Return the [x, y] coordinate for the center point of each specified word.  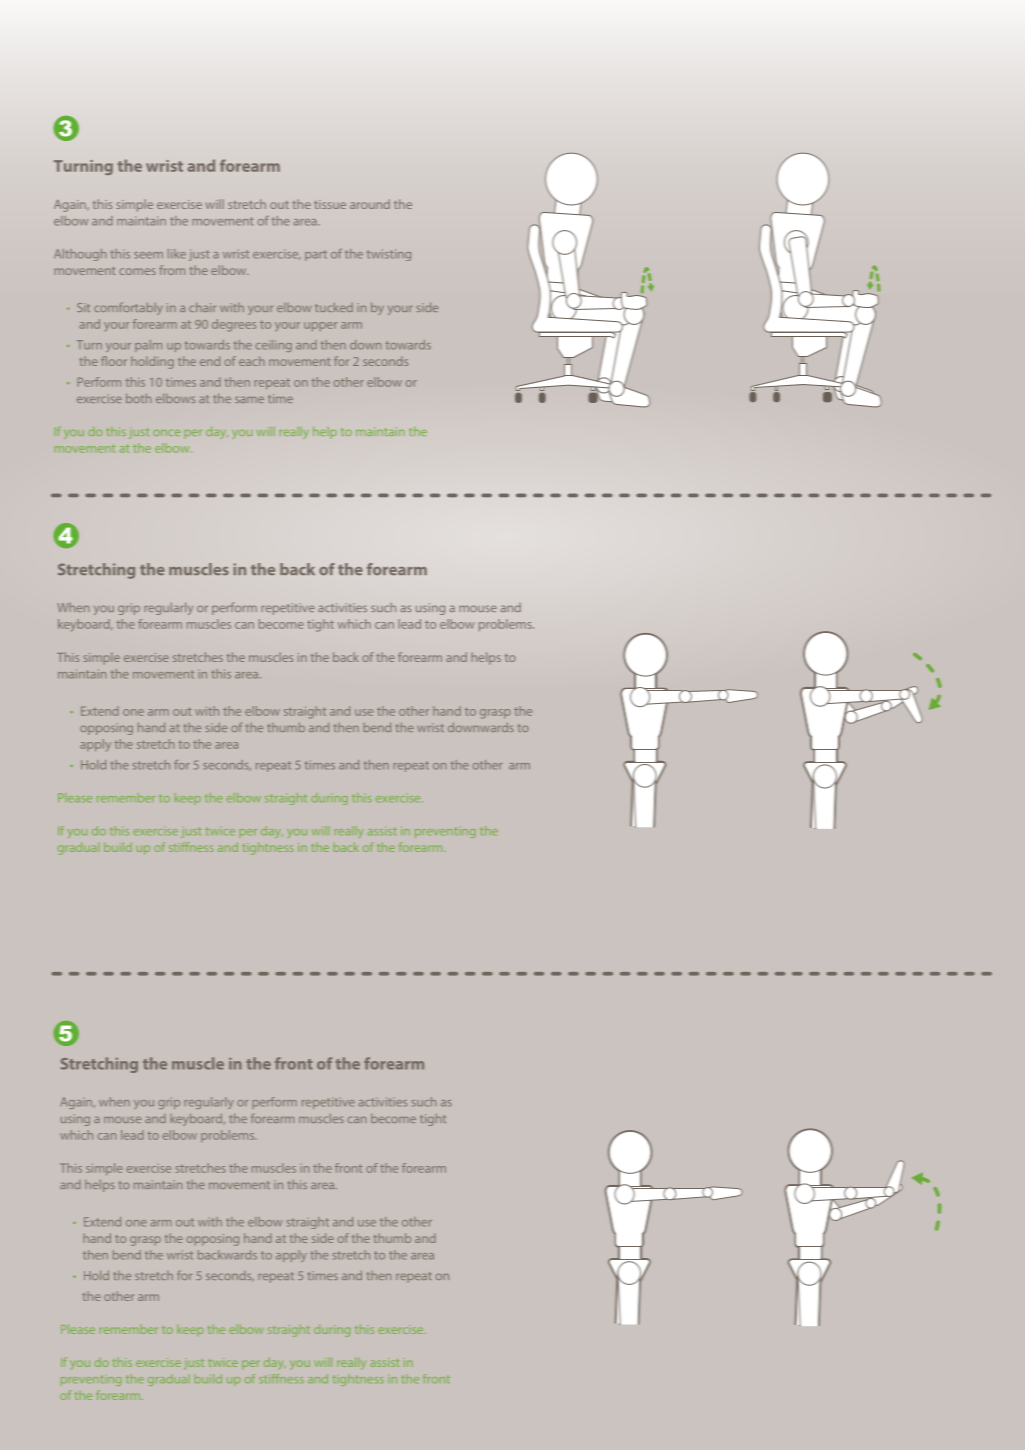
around [370, 204]
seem [148, 255]
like [177, 254]
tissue [330, 204]
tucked [334, 307]
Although [80, 255]
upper [321, 326]
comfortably [128, 308]
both [138, 398]
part [316, 255]
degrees [234, 325]
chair [202, 307]
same [249, 399]
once [166, 433]
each [252, 361]
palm [148, 346]
